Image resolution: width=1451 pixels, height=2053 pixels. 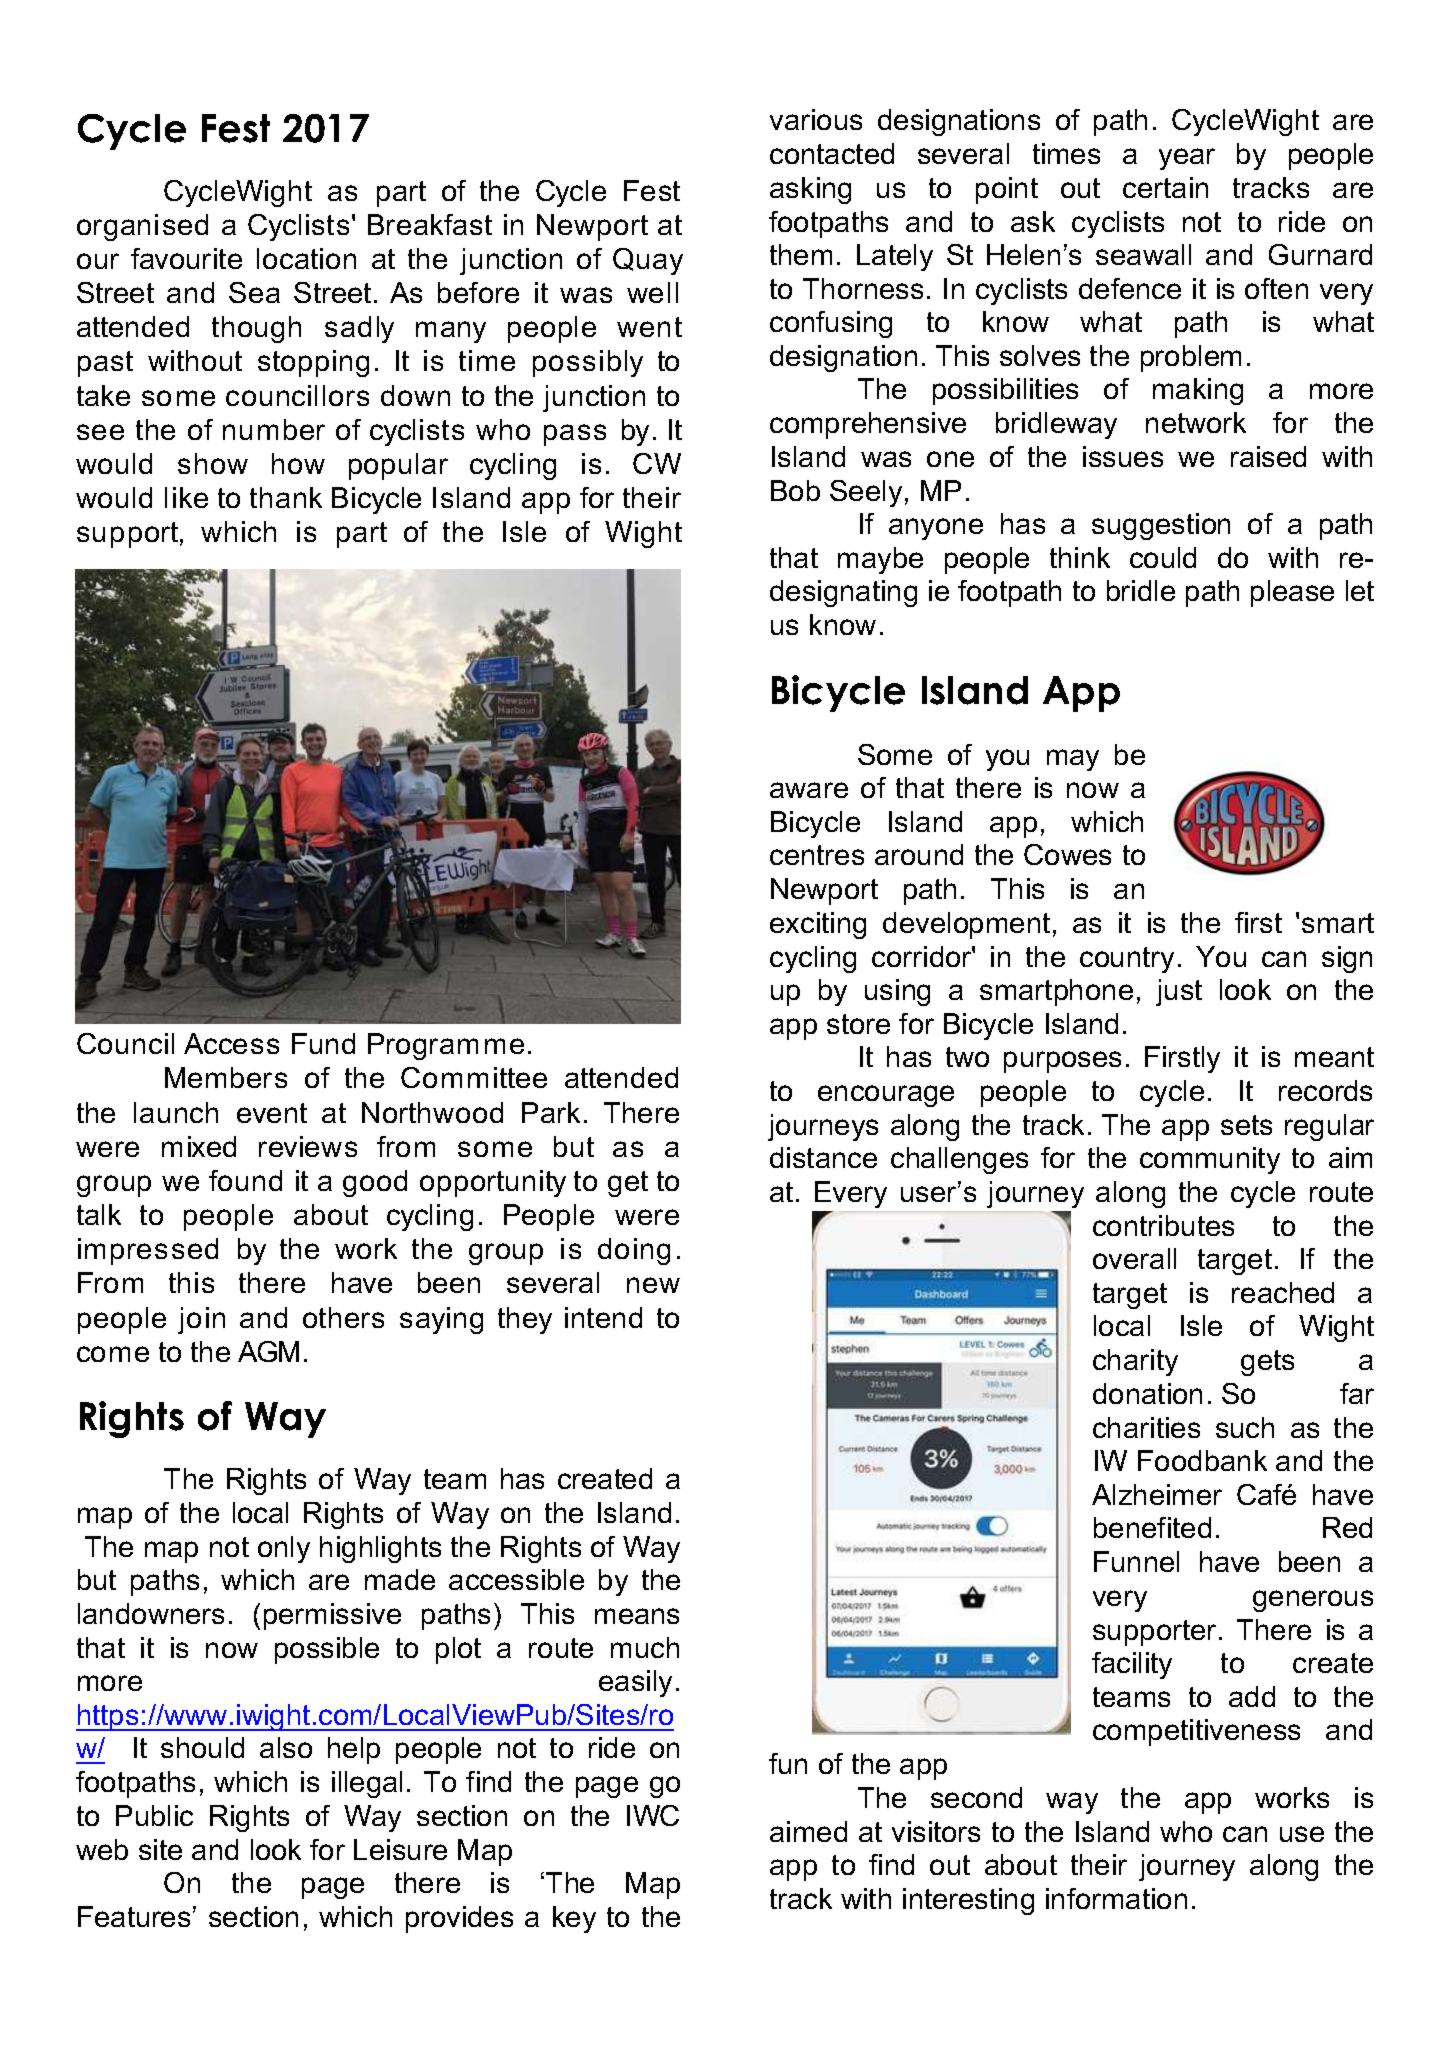 What do you see at coordinates (1187, 159) in the screenshot?
I see `year` at bounding box center [1187, 159].
